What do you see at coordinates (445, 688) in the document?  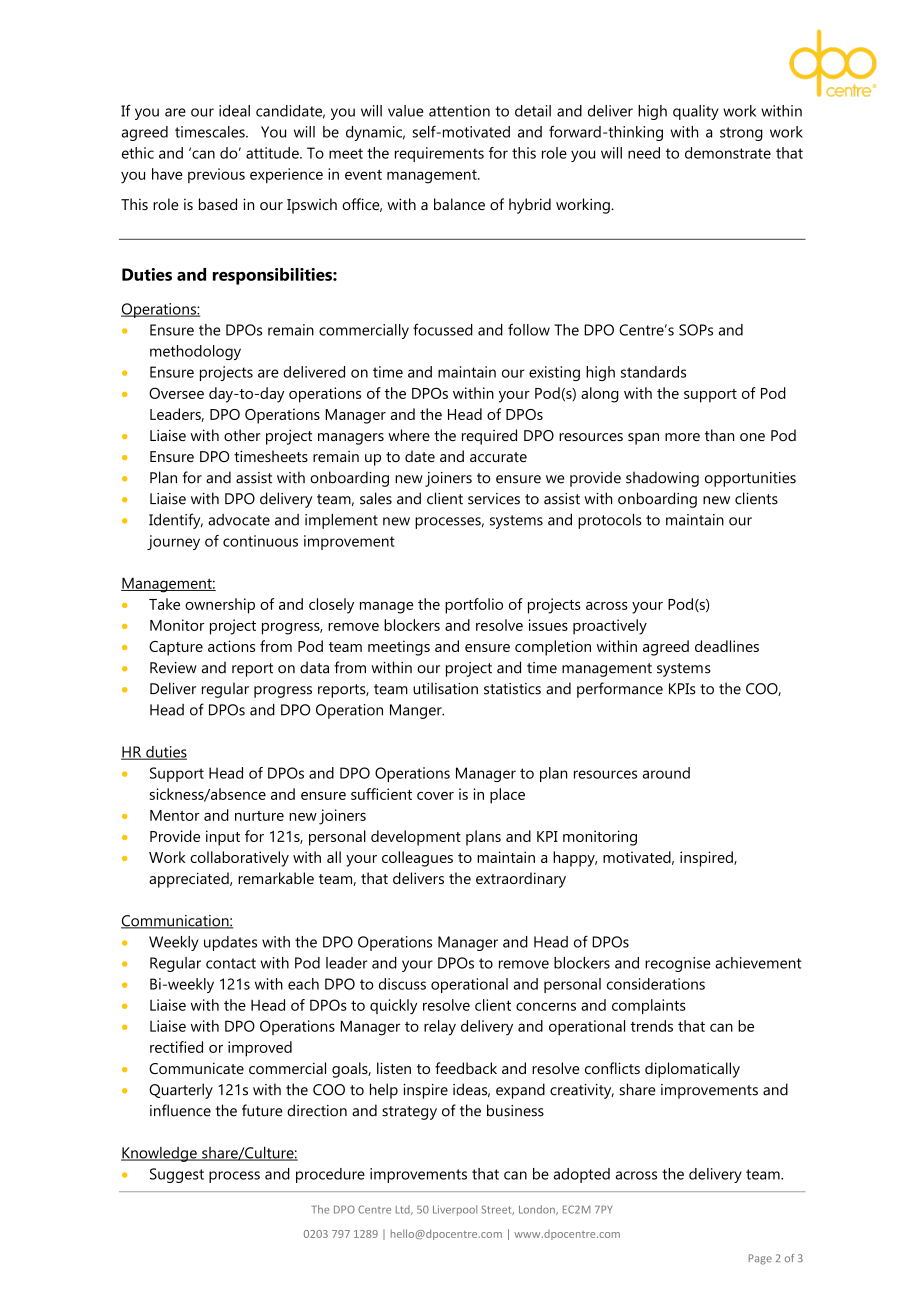 I see `utilisation` at bounding box center [445, 688].
